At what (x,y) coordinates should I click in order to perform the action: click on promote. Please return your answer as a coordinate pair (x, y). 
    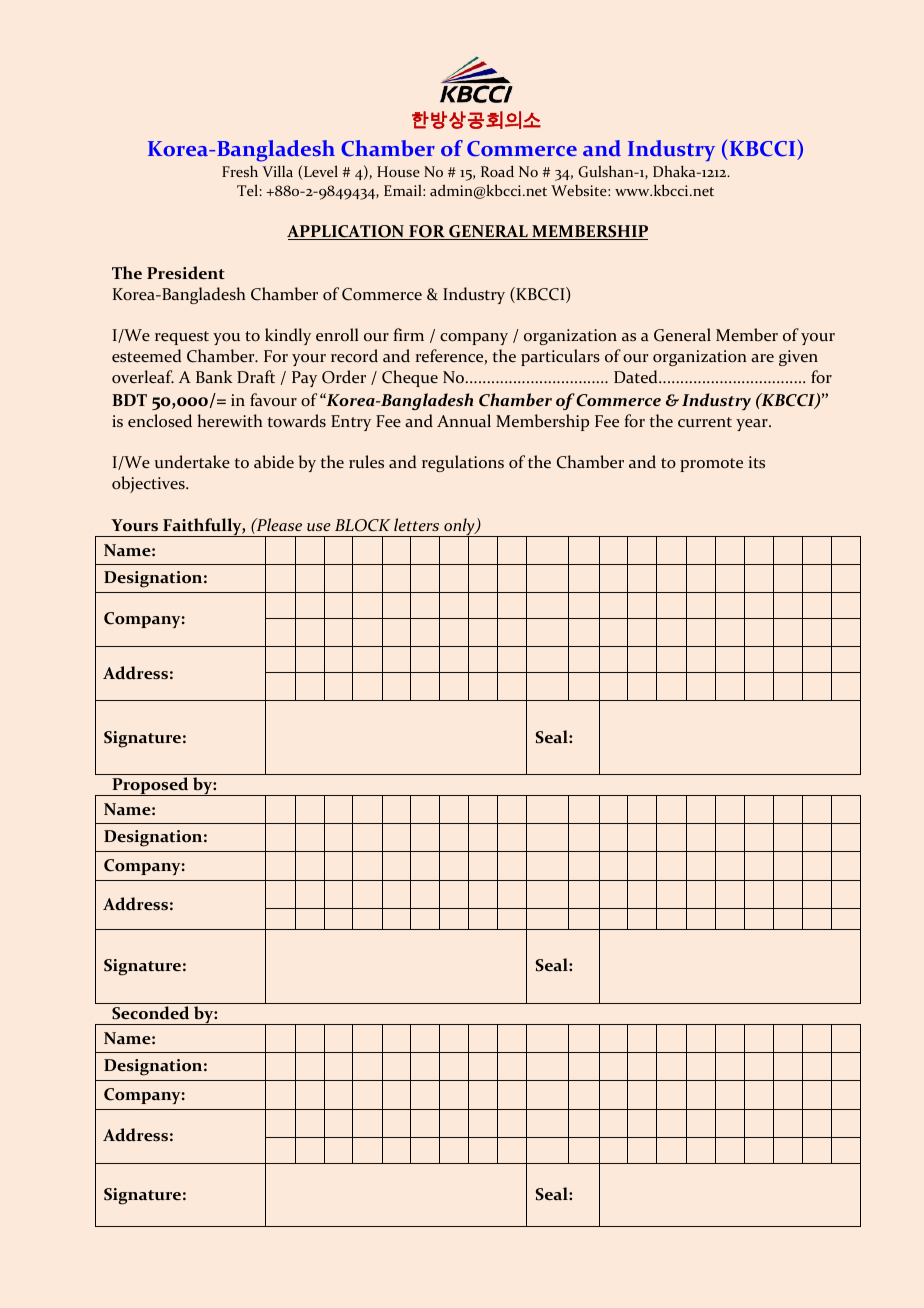
    Looking at the image, I should click on (711, 465).
